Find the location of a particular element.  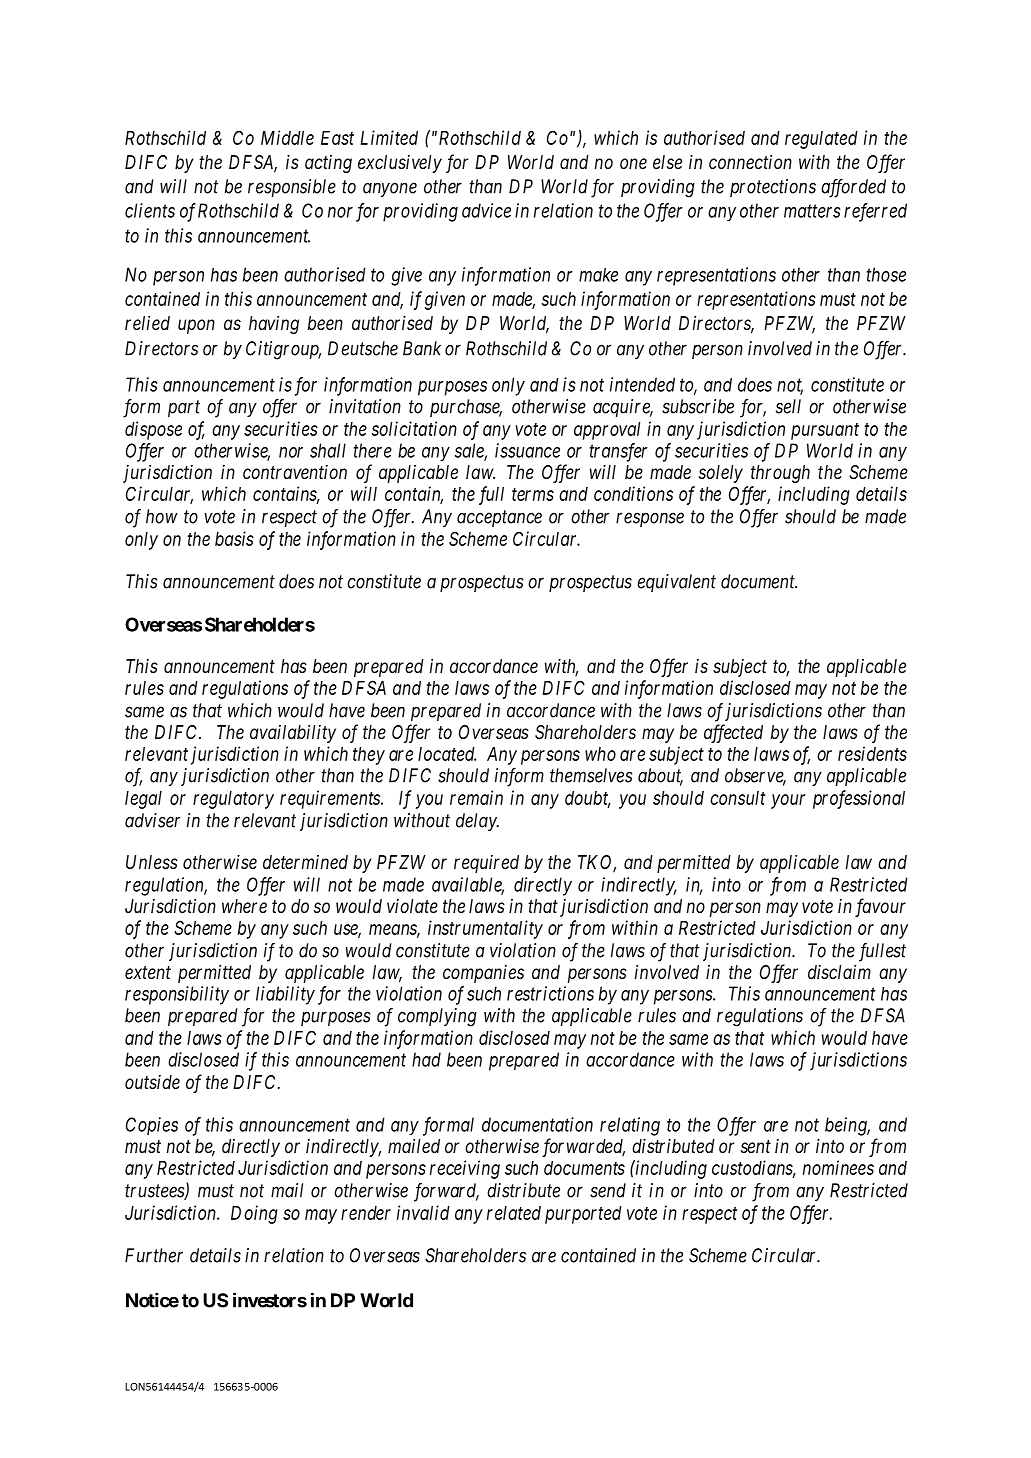

advice is located at coordinates (486, 210).
